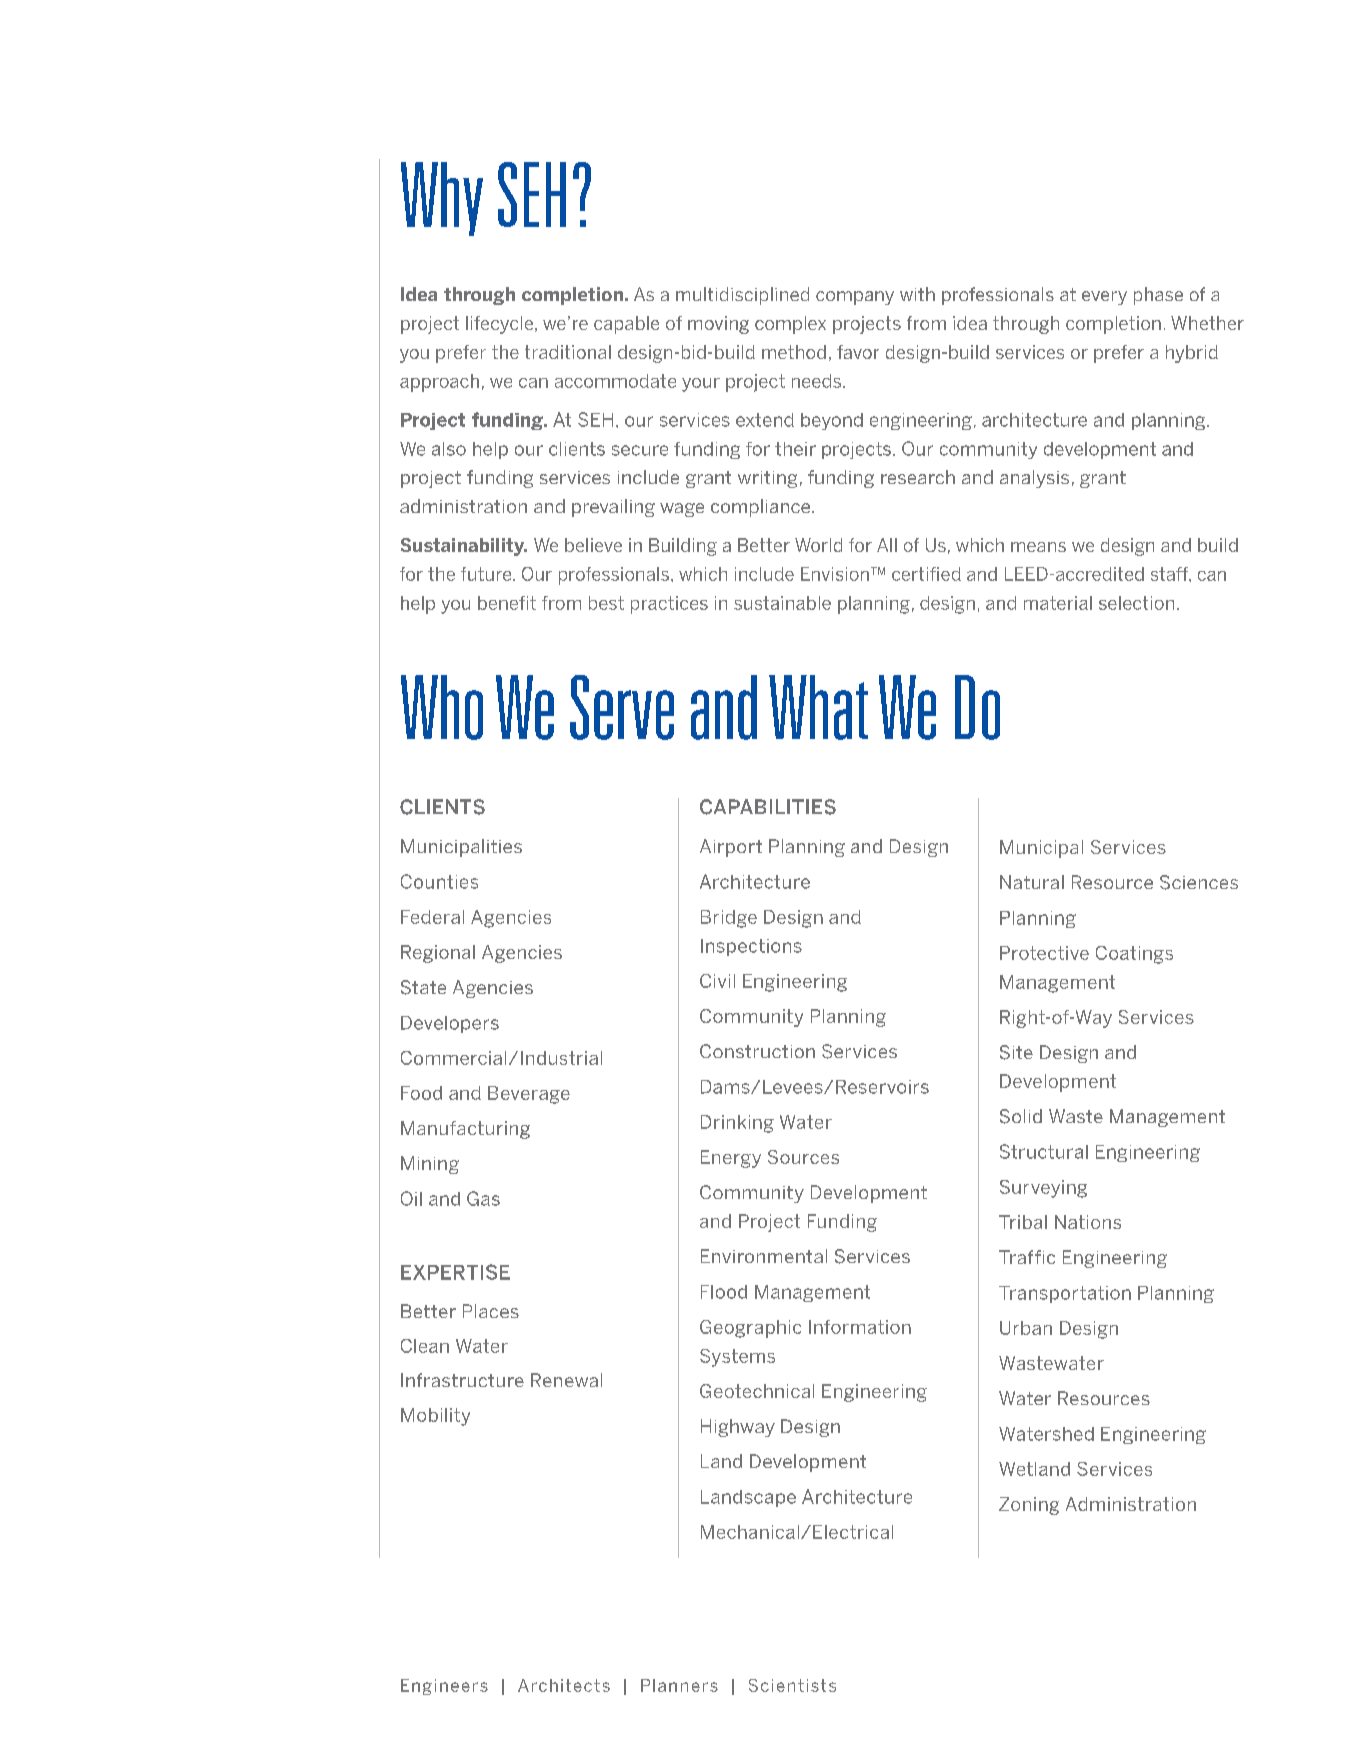 This screenshot has height=1758, width=1358. What do you see at coordinates (1134, 955) in the screenshot?
I see `Coatings` at bounding box center [1134, 955].
